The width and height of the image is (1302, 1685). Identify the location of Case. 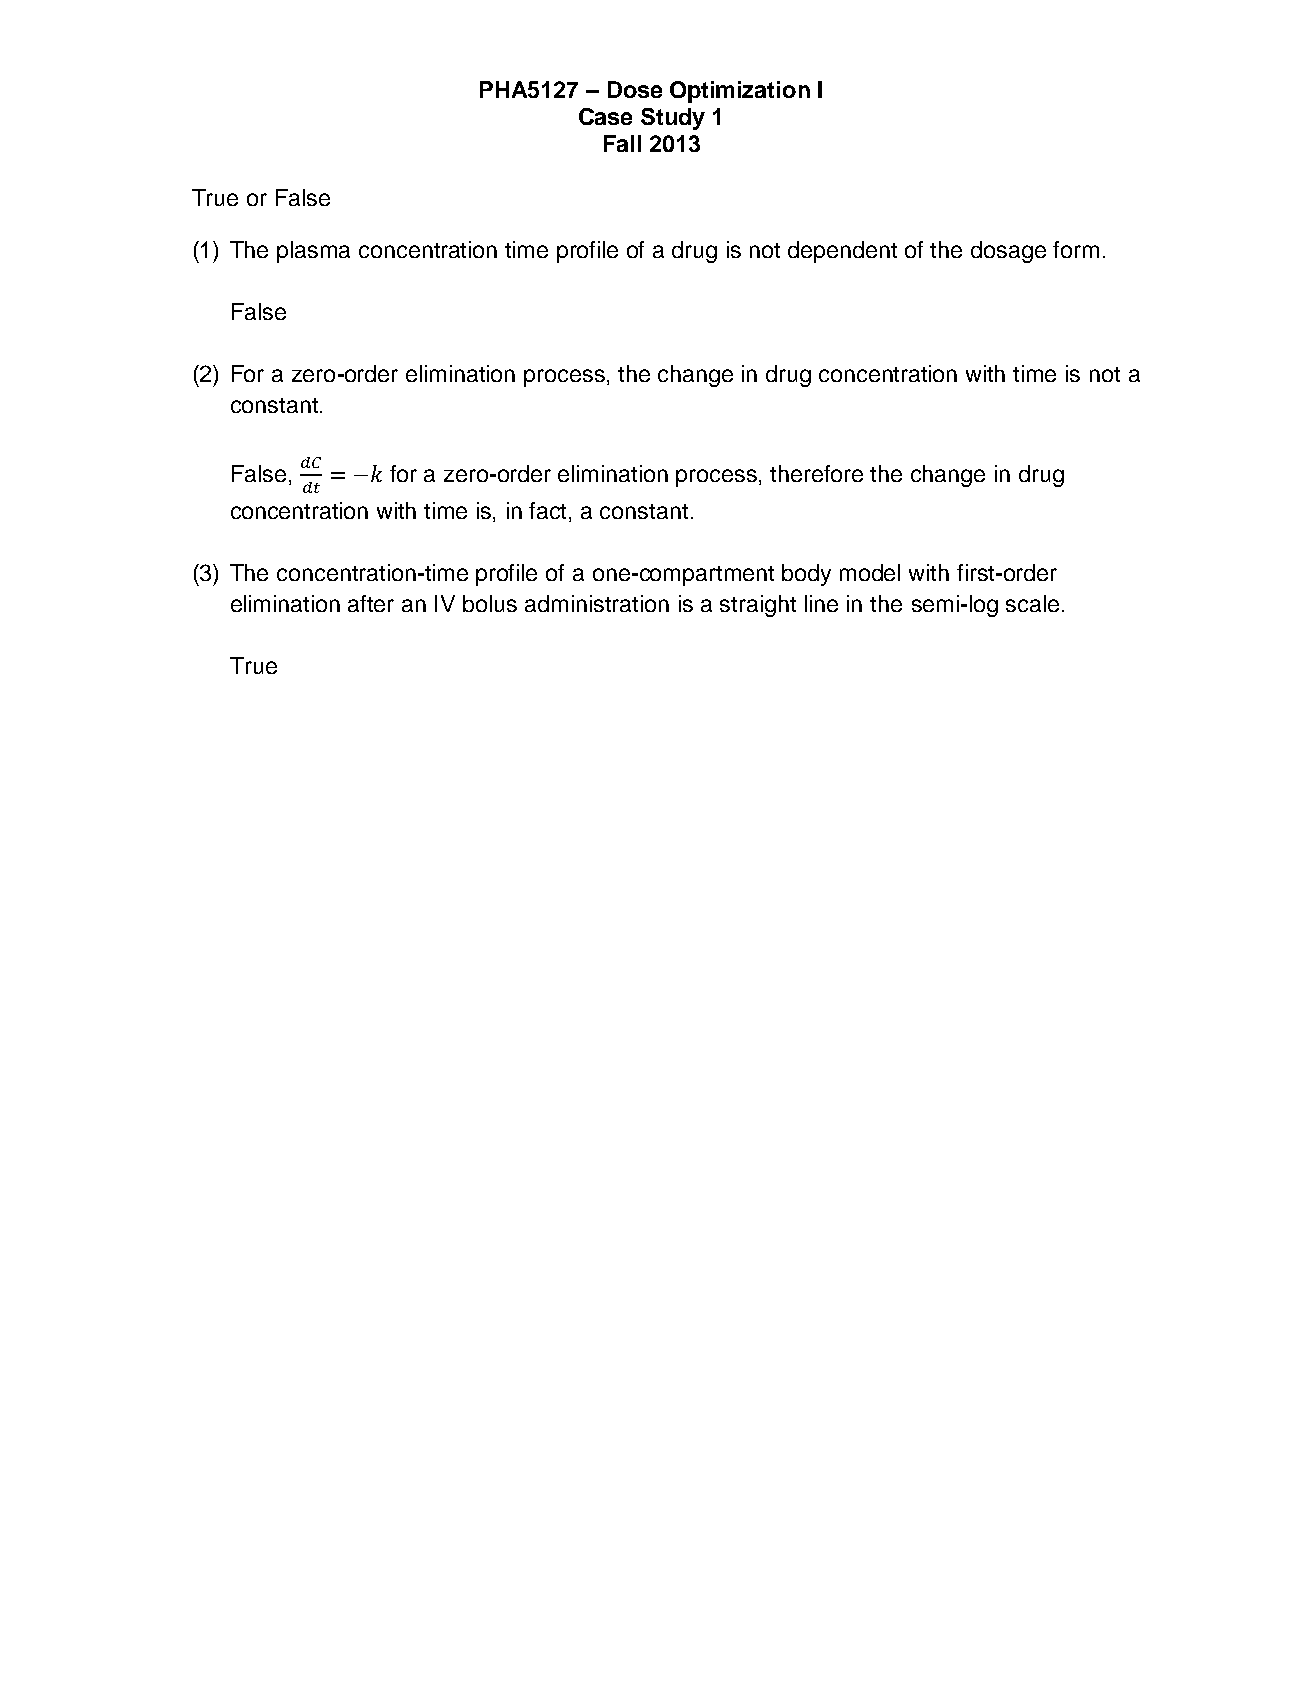
(605, 116).
